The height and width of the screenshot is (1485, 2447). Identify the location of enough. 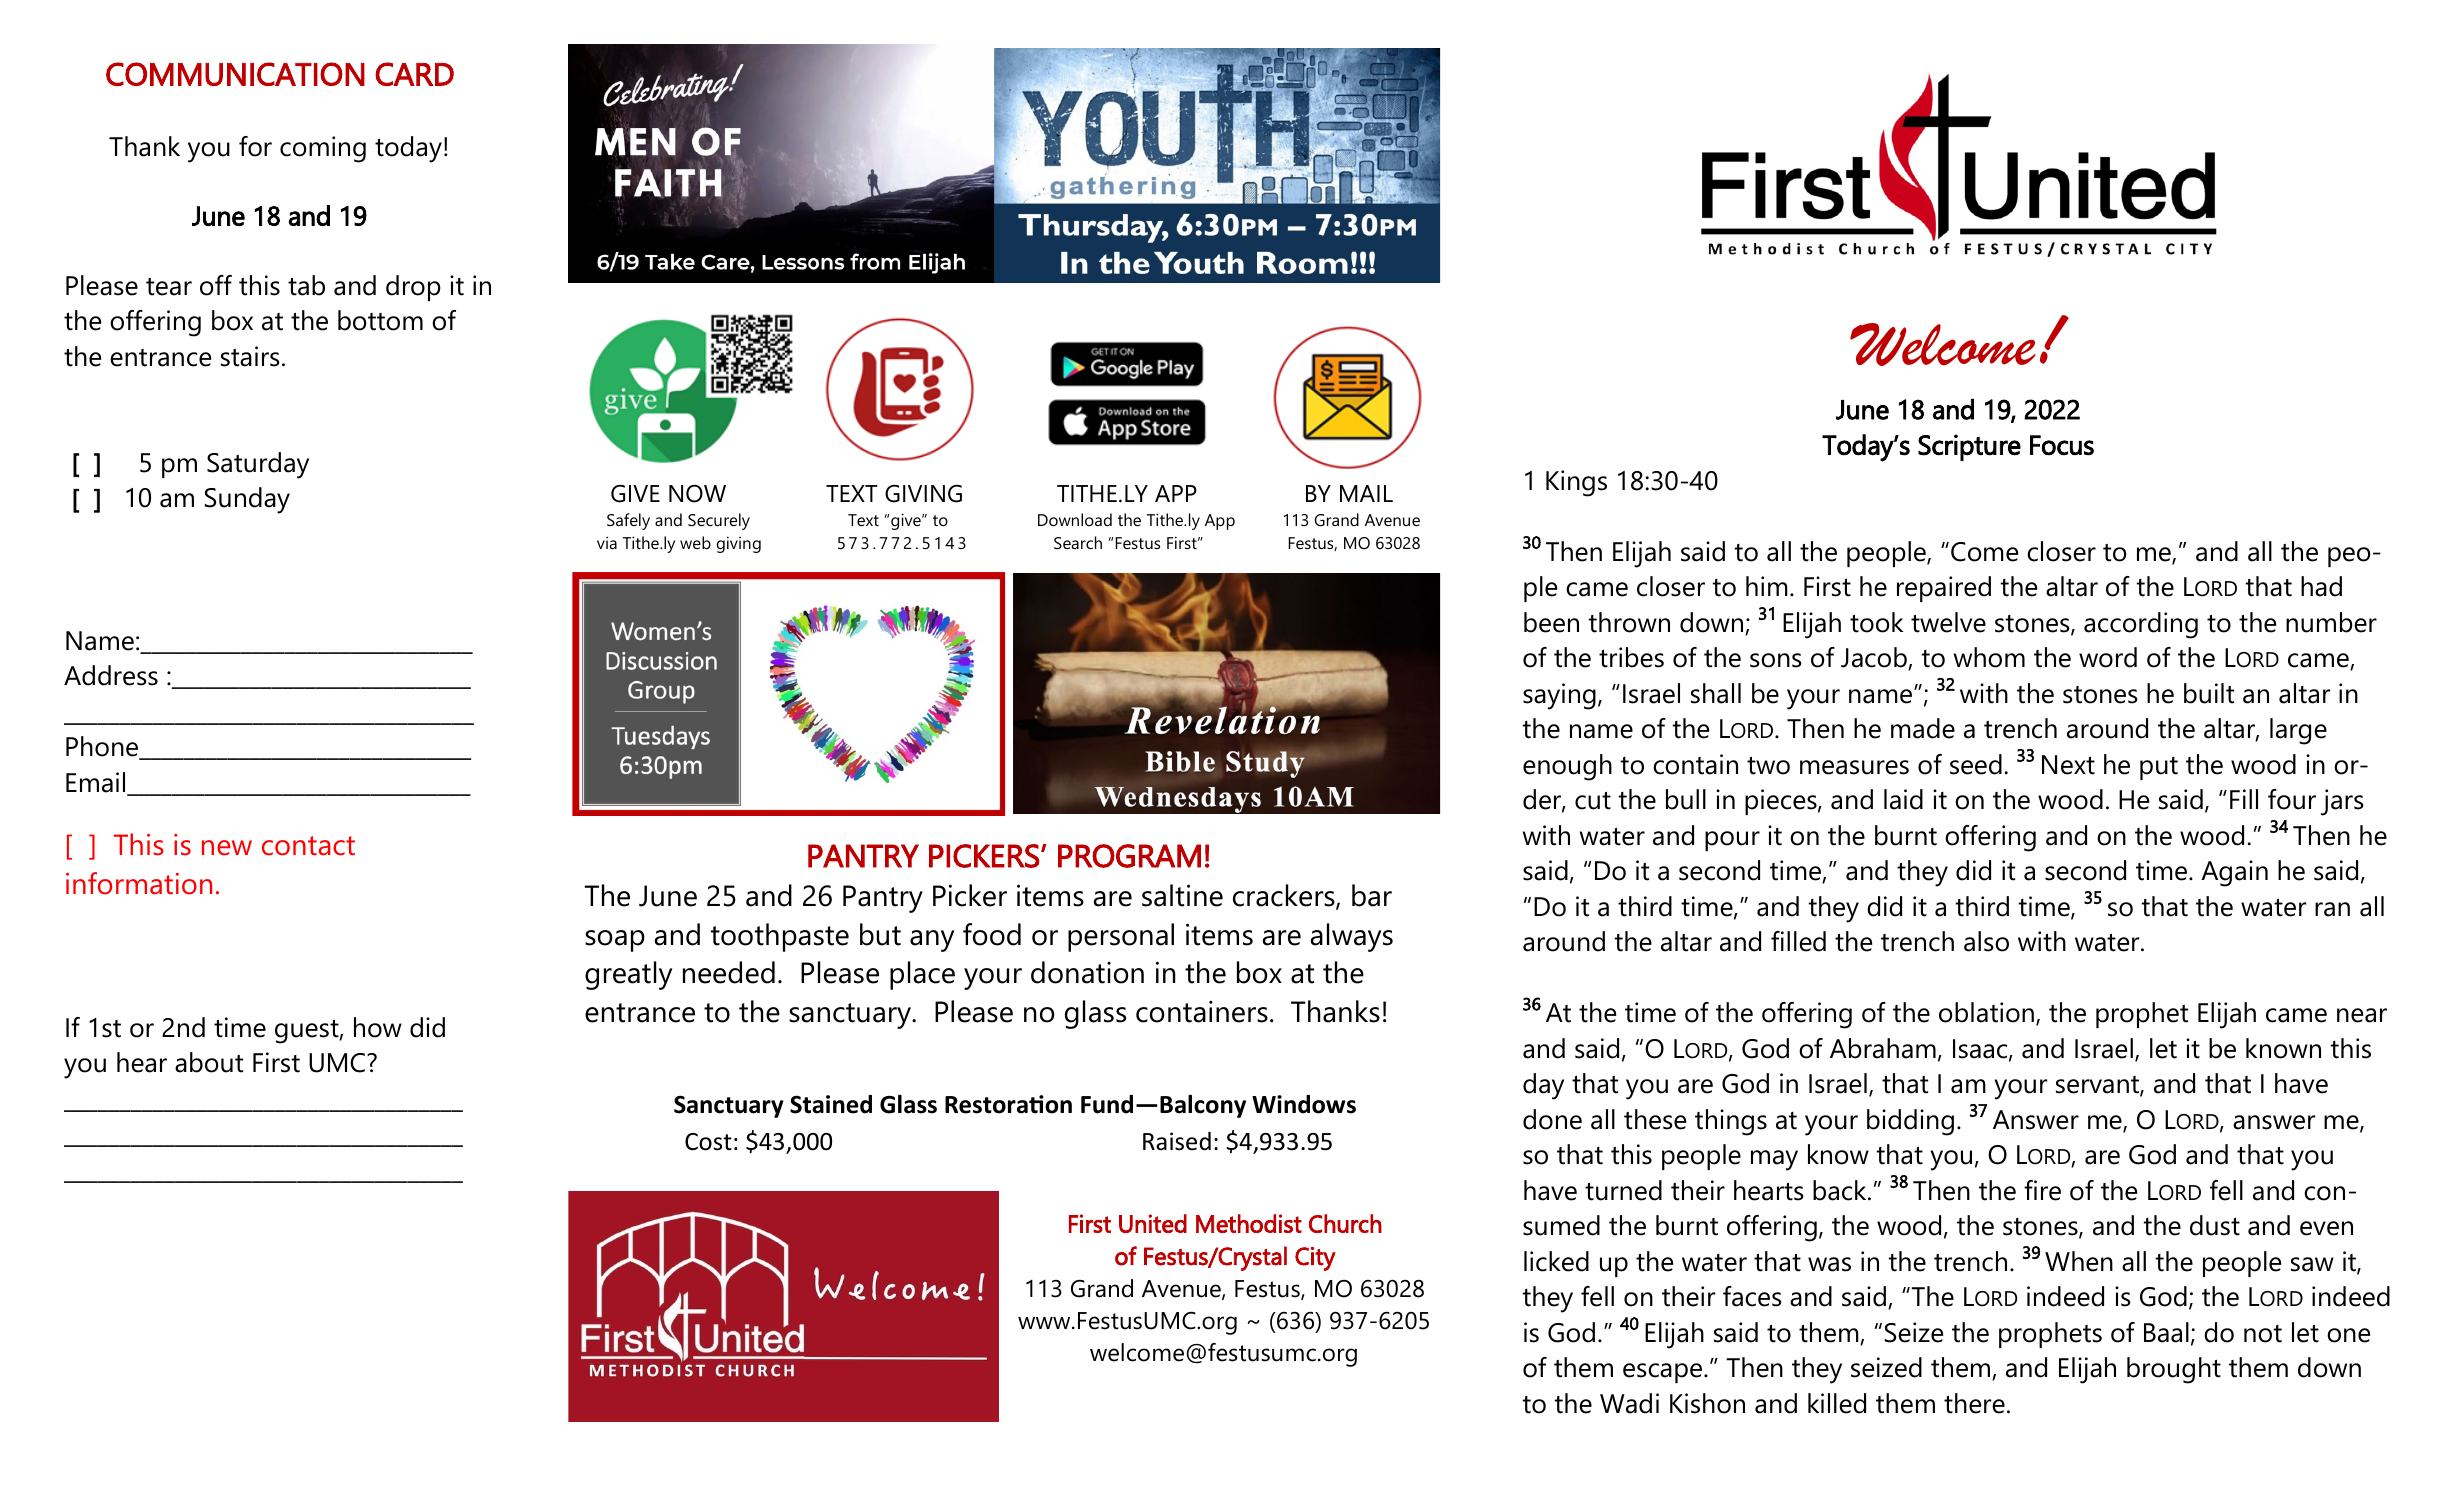
(1567, 767).
